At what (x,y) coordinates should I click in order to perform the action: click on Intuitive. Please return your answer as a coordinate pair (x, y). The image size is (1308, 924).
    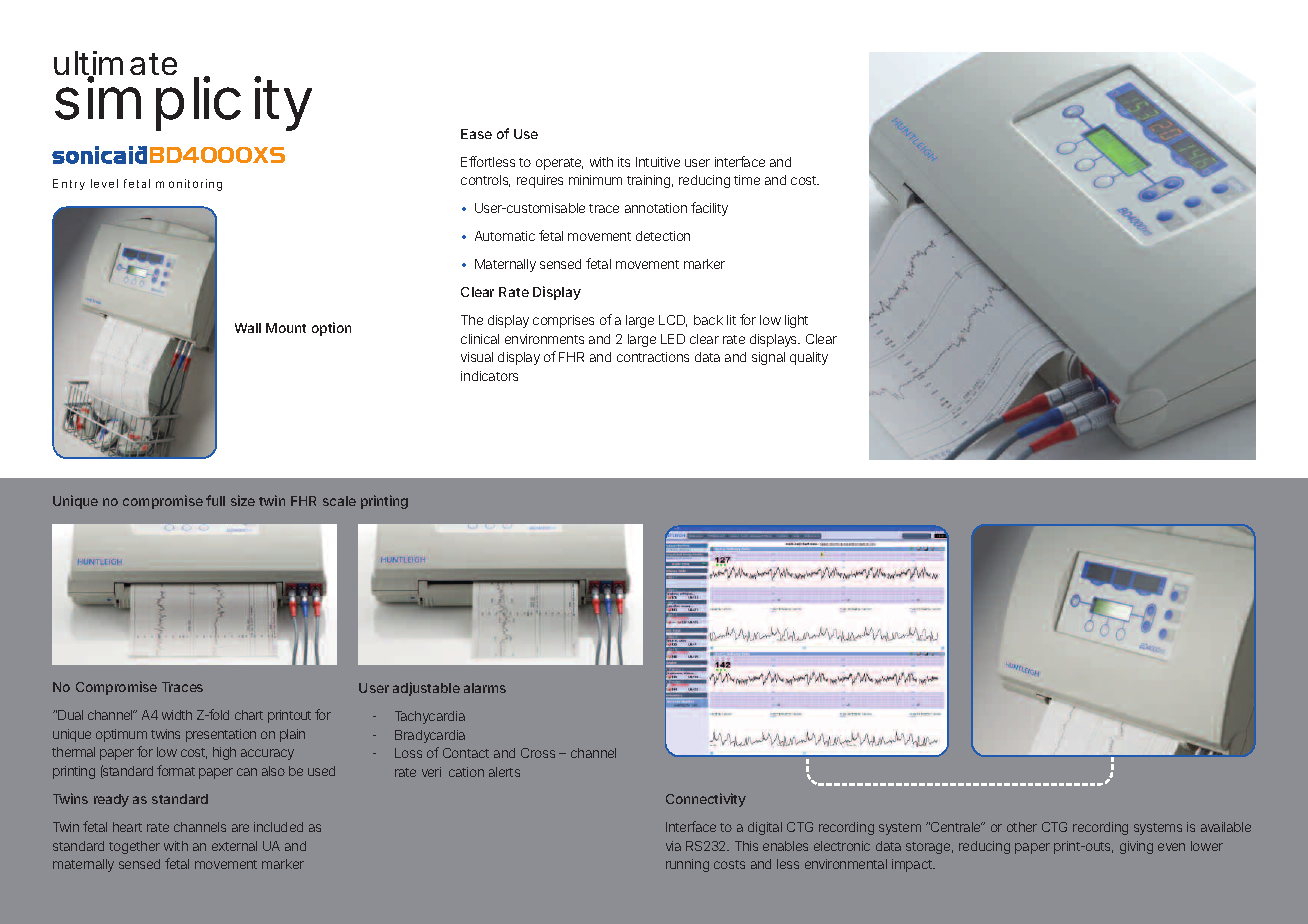
    Looking at the image, I should click on (658, 162).
